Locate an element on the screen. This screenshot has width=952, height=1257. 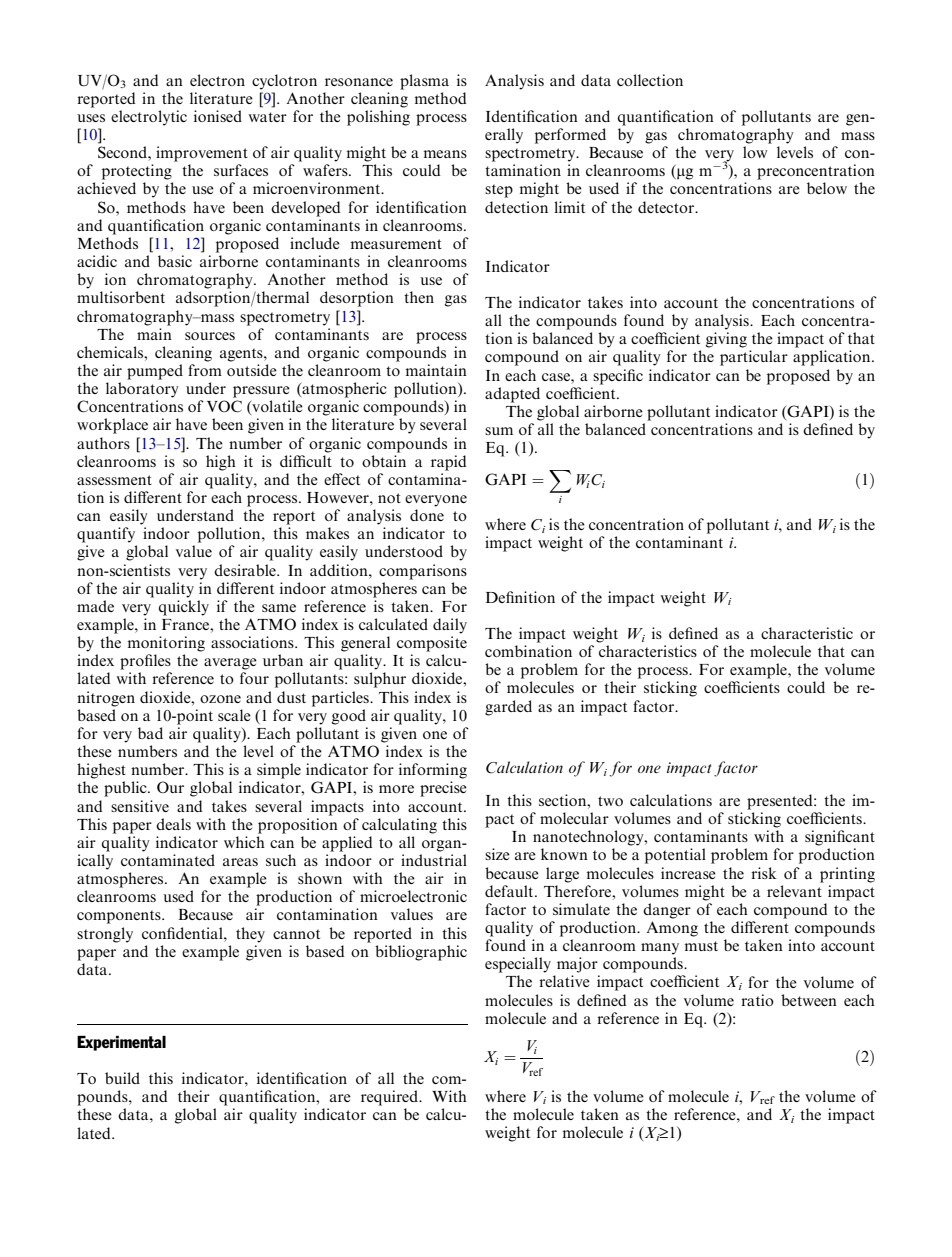
below is located at coordinates (827, 188).
